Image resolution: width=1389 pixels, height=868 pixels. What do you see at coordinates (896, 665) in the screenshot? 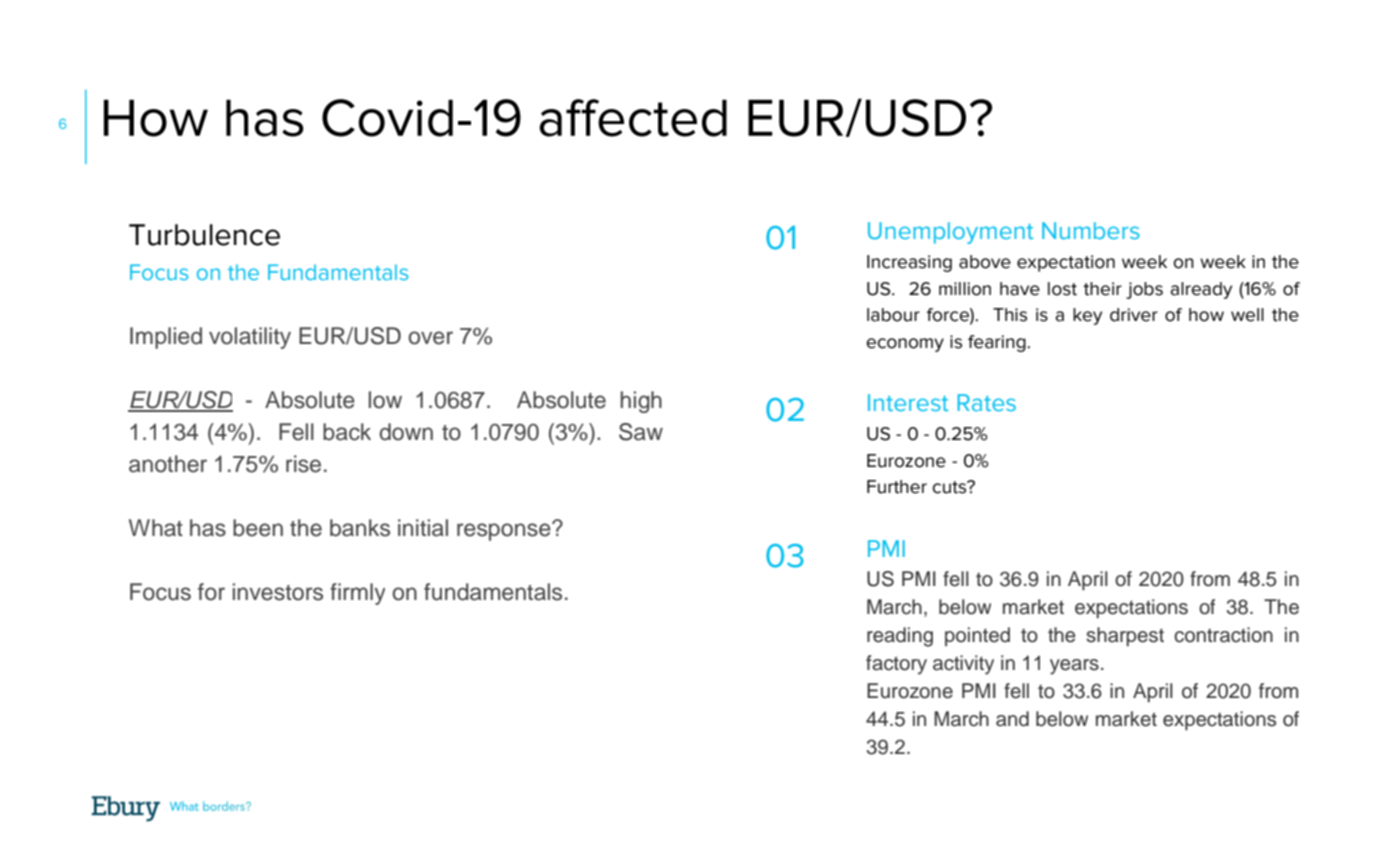
I see `factory` at bounding box center [896, 665].
